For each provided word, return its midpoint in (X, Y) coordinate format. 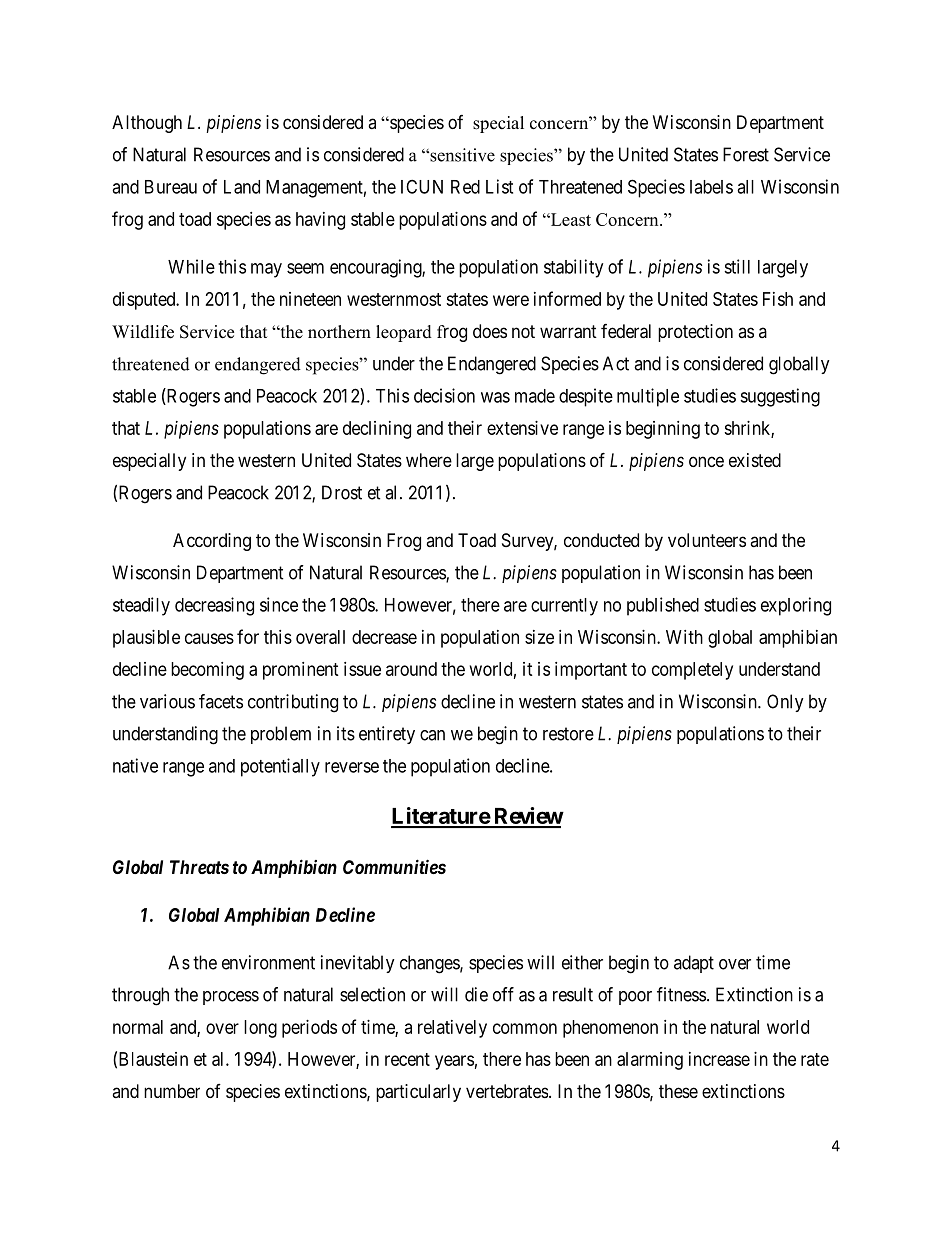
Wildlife (143, 332)
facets (221, 701)
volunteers (707, 540)
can (432, 735)
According (212, 542)
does (490, 331)
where (429, 460)
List (499, 186)
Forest (746, 154)
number (172, 1091)
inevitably (358, 964)
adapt (694, 964)
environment (268, 962)
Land (242, 187)
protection (695, 333)
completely (692, 671)
